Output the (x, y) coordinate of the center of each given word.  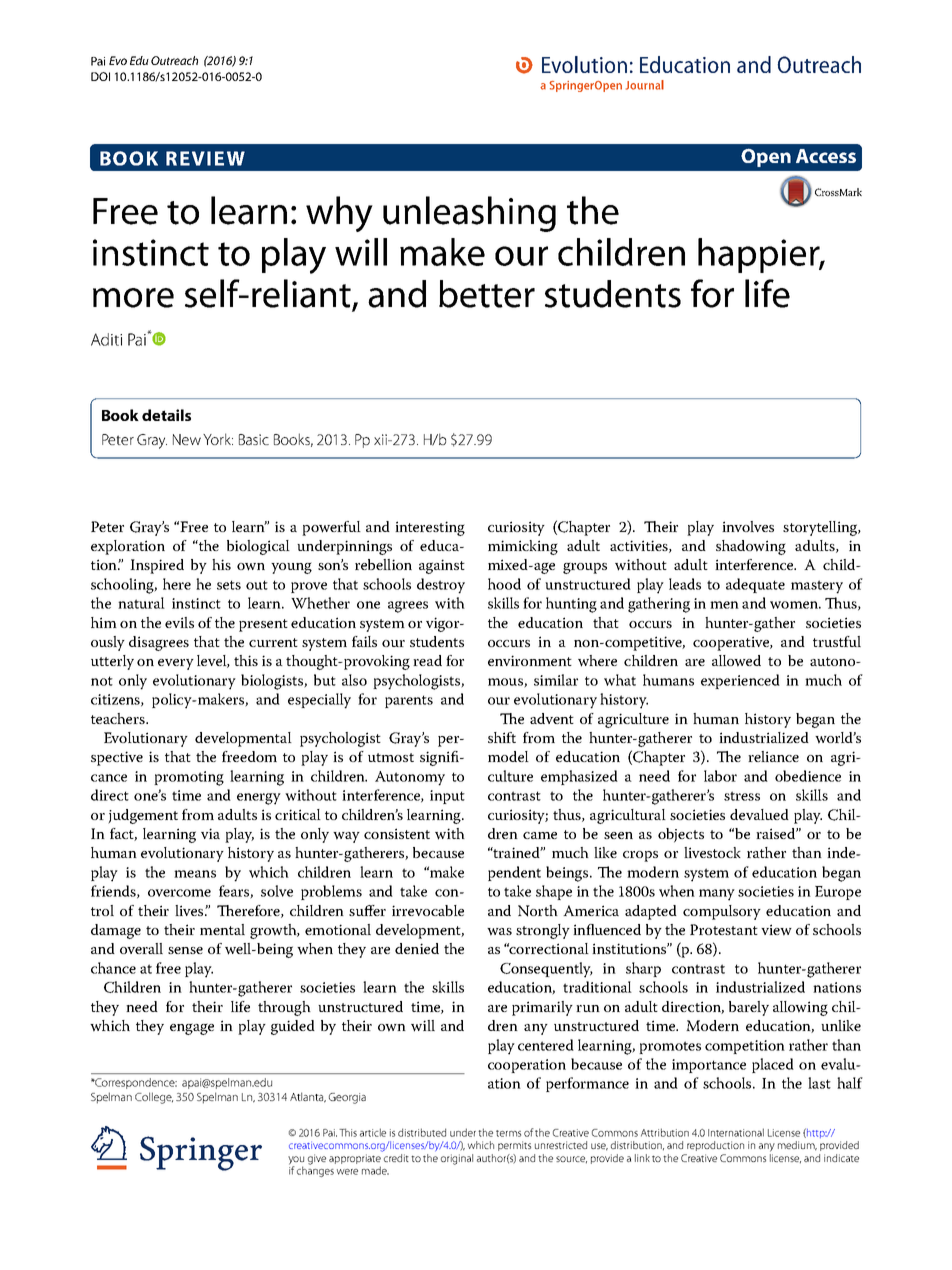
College (154, 1098)
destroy (441, 586)
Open (766, 158)
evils (179, 622)
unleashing (469, 214)
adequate (755, 585)
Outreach (174, 60)
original (457, 1159)
